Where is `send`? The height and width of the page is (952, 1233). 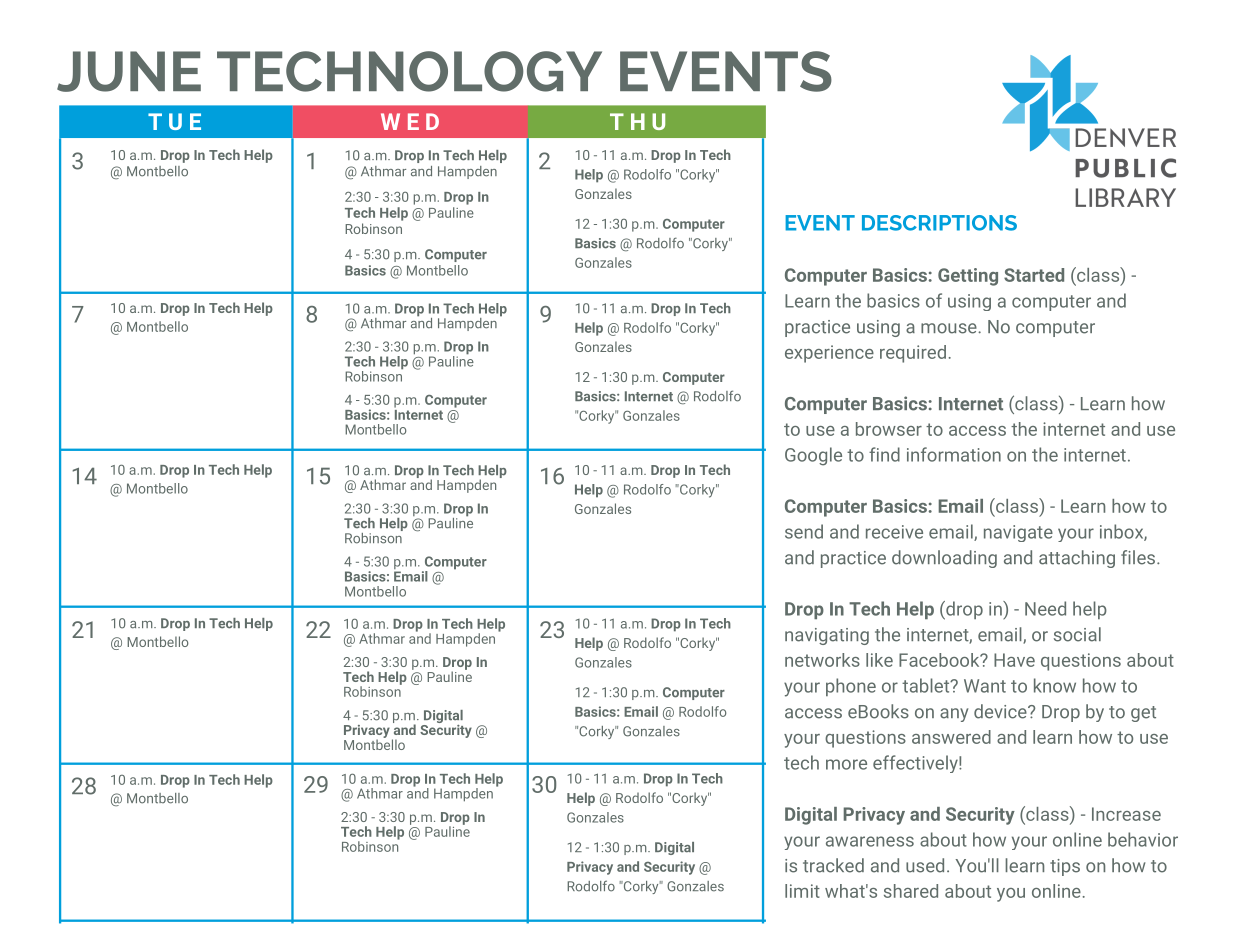
send is located at coordinates (804, 531).
